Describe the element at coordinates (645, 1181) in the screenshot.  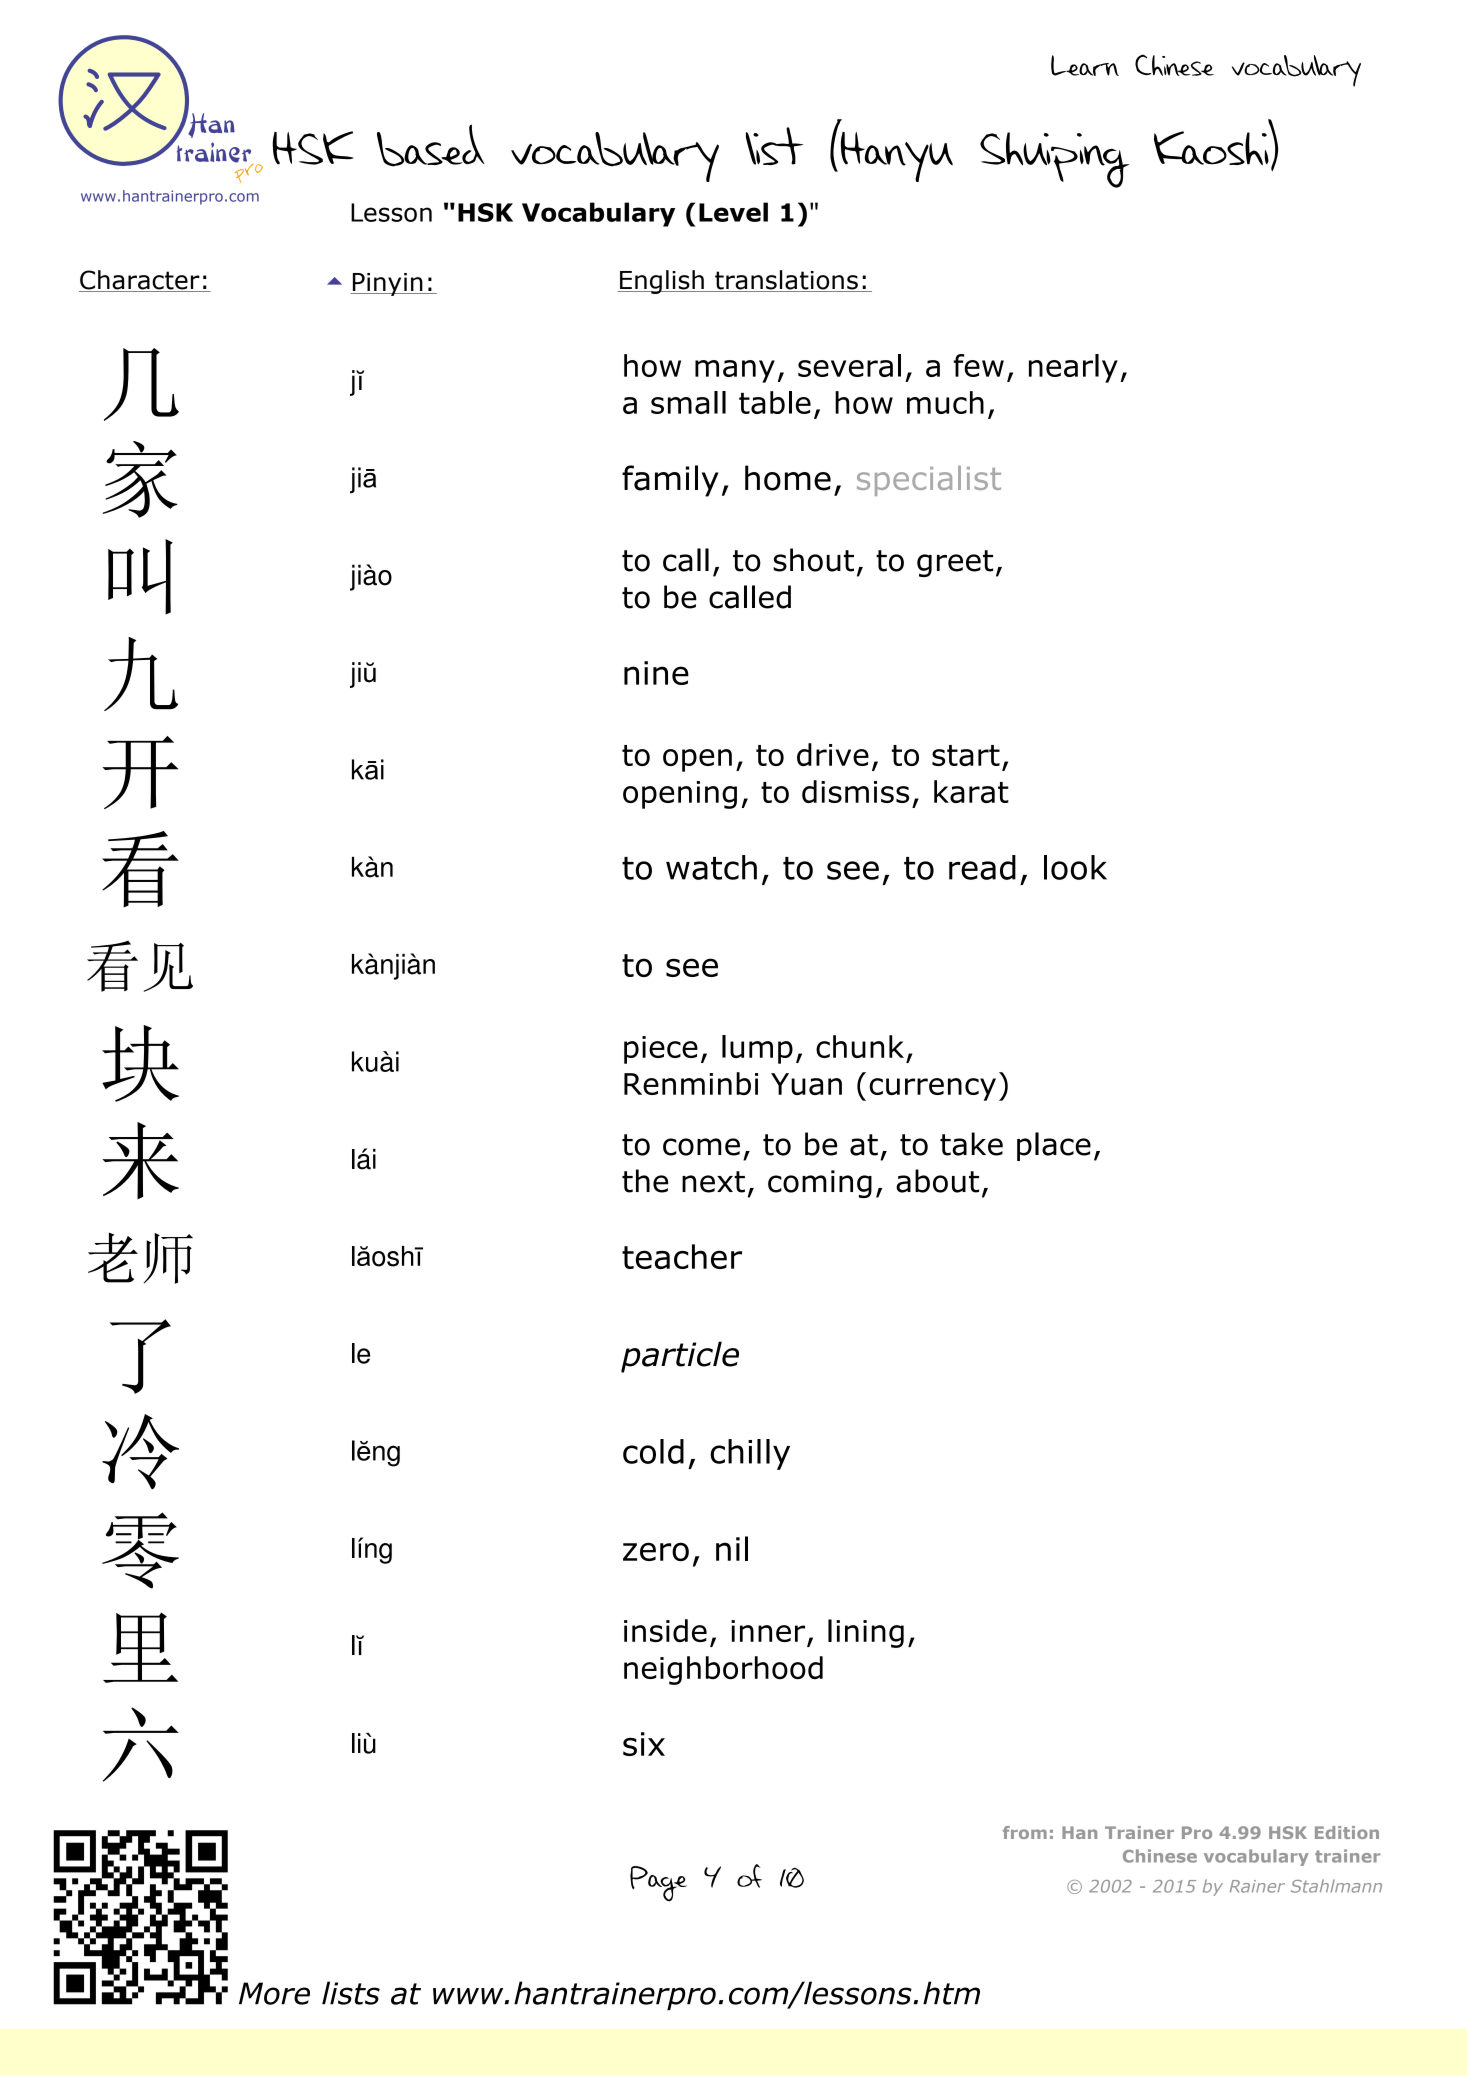
I see `the` at that location.
